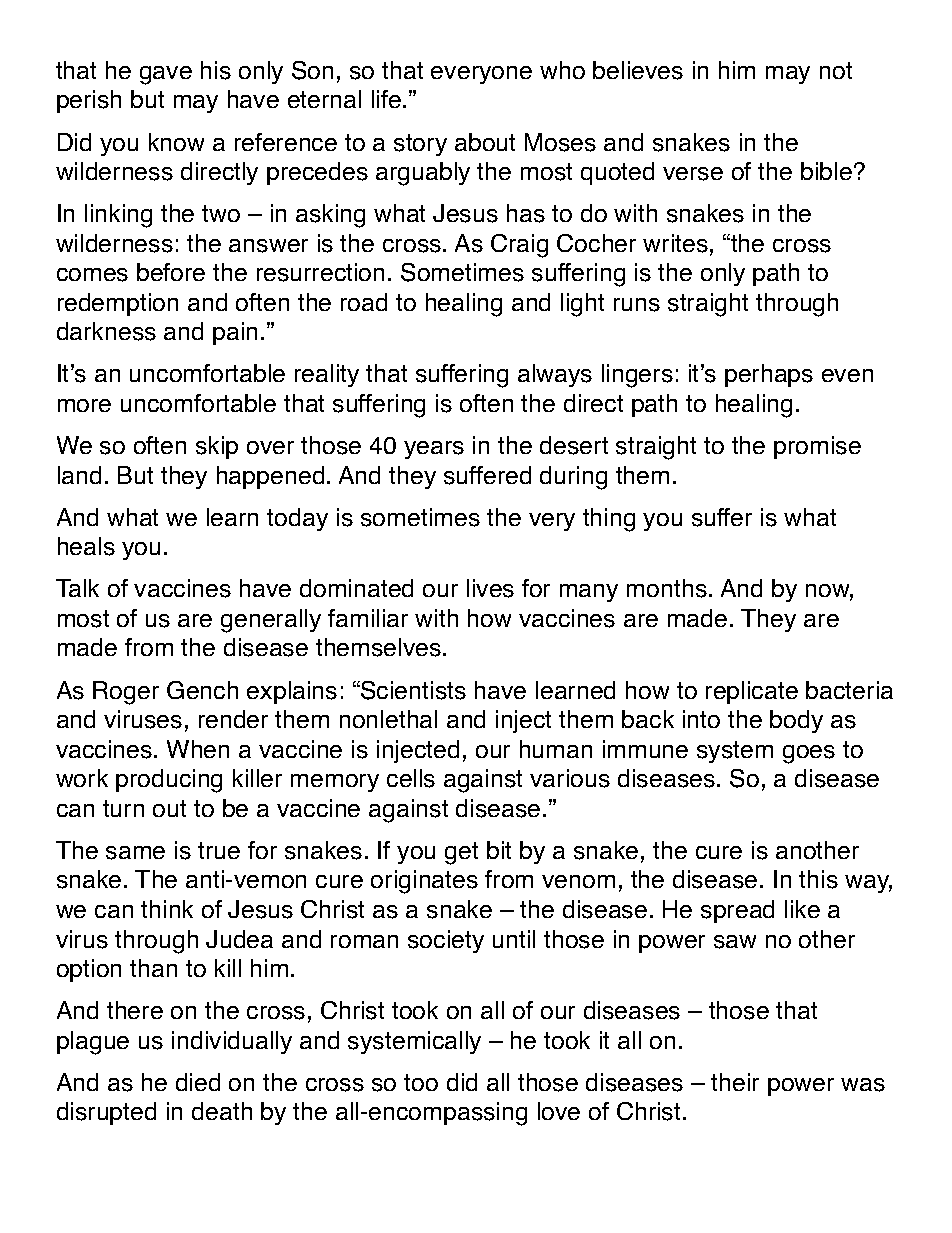  Describe the element at coordinates (559, 1111) in the screenshot. I see `love` at that location.
